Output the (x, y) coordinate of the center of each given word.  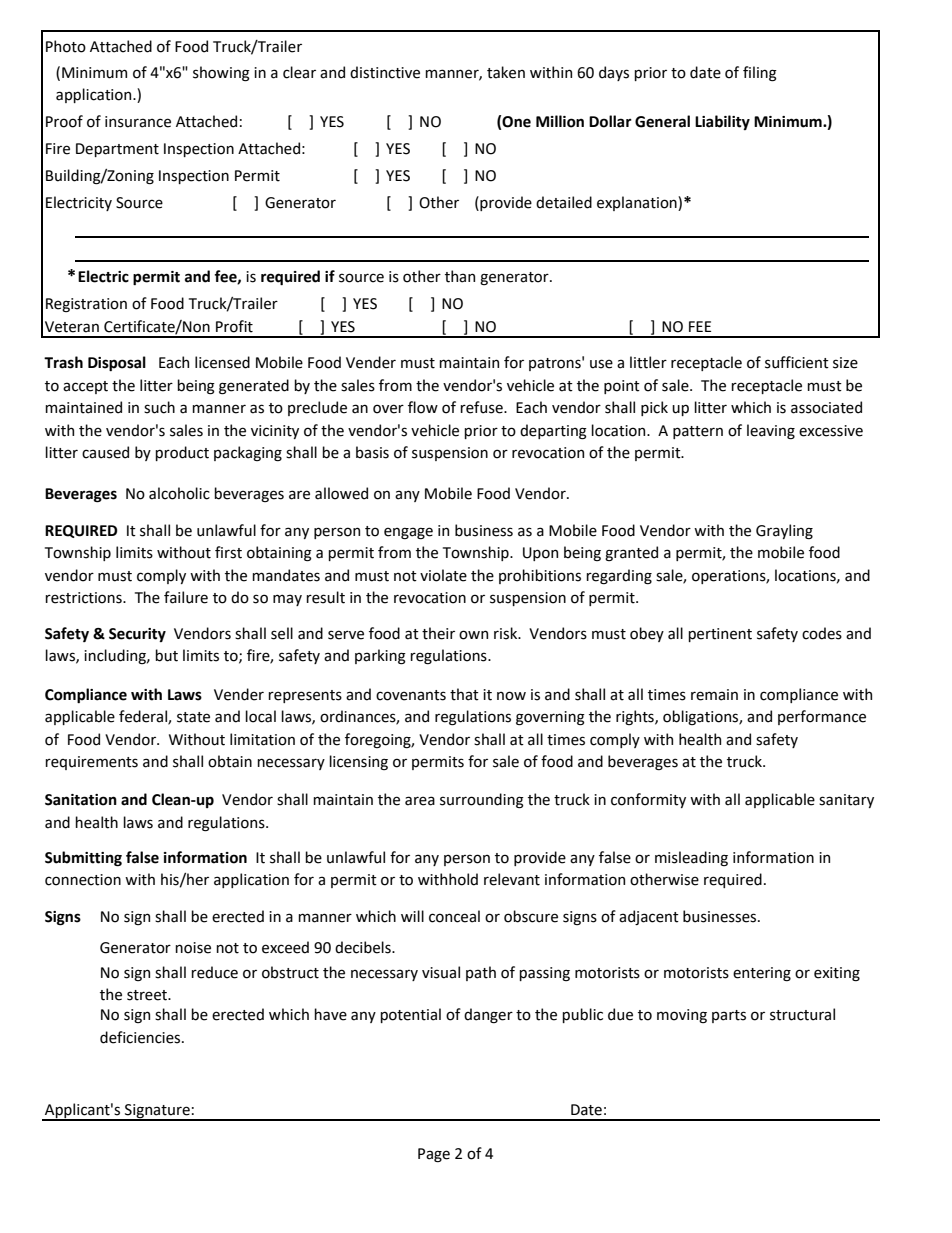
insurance (138, 122)
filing (760, 74)
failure (186, 597)
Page (434, 1155)
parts (729, 1016)
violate (443, 575)
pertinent (720, 635)
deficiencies (141, 1037)
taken (506, 72)
